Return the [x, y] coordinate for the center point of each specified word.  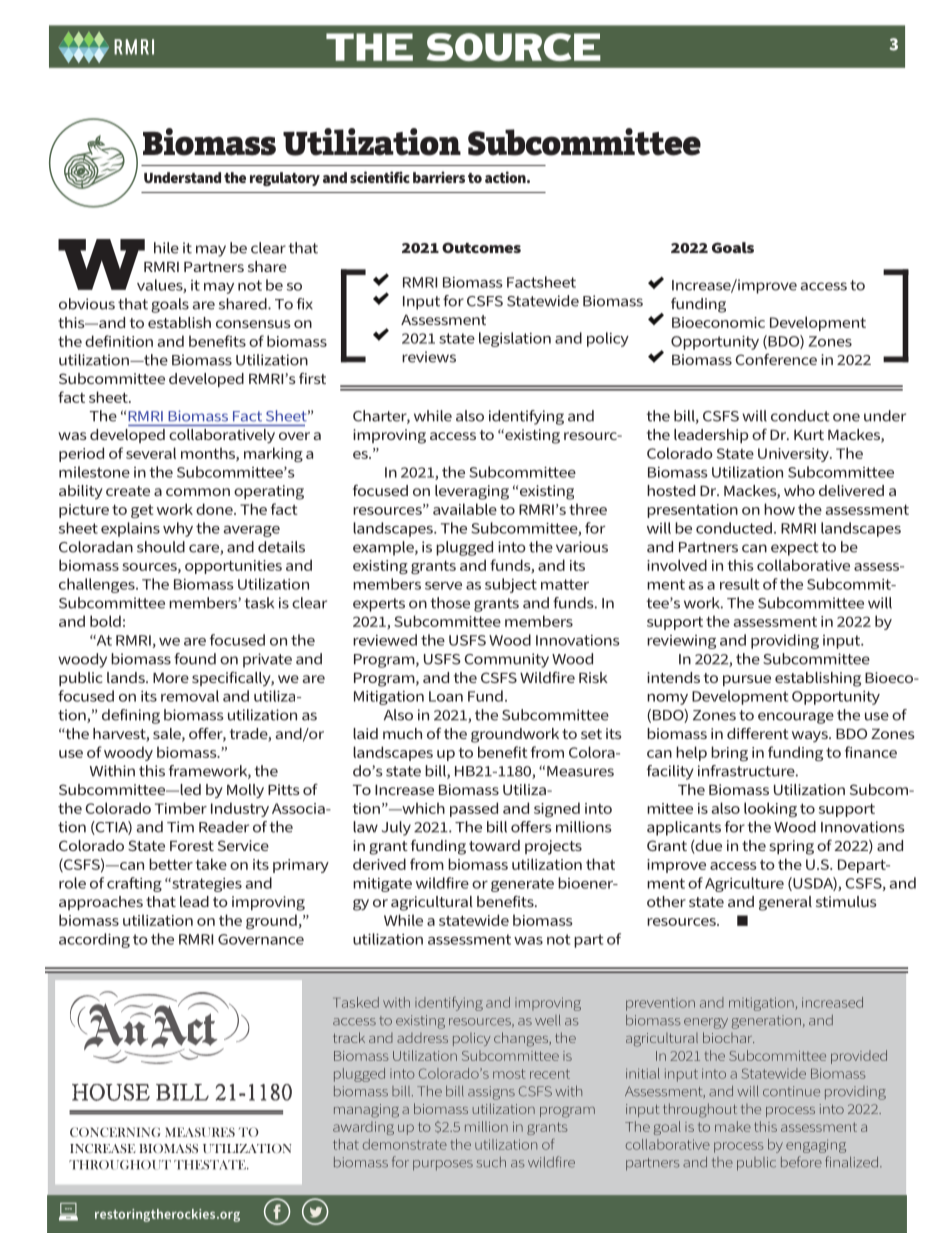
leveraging [472, 492]
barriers [439, 177]
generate [522, 885]
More [171, 678]
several [151, 453]
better [171, 864]
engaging [816, 1146]
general [785, 903]
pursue [747, 680]
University [794, 455]
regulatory [285, 179]
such [491, 1162]
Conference [776, 359]
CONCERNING [115, 1132]
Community [506, 660]
